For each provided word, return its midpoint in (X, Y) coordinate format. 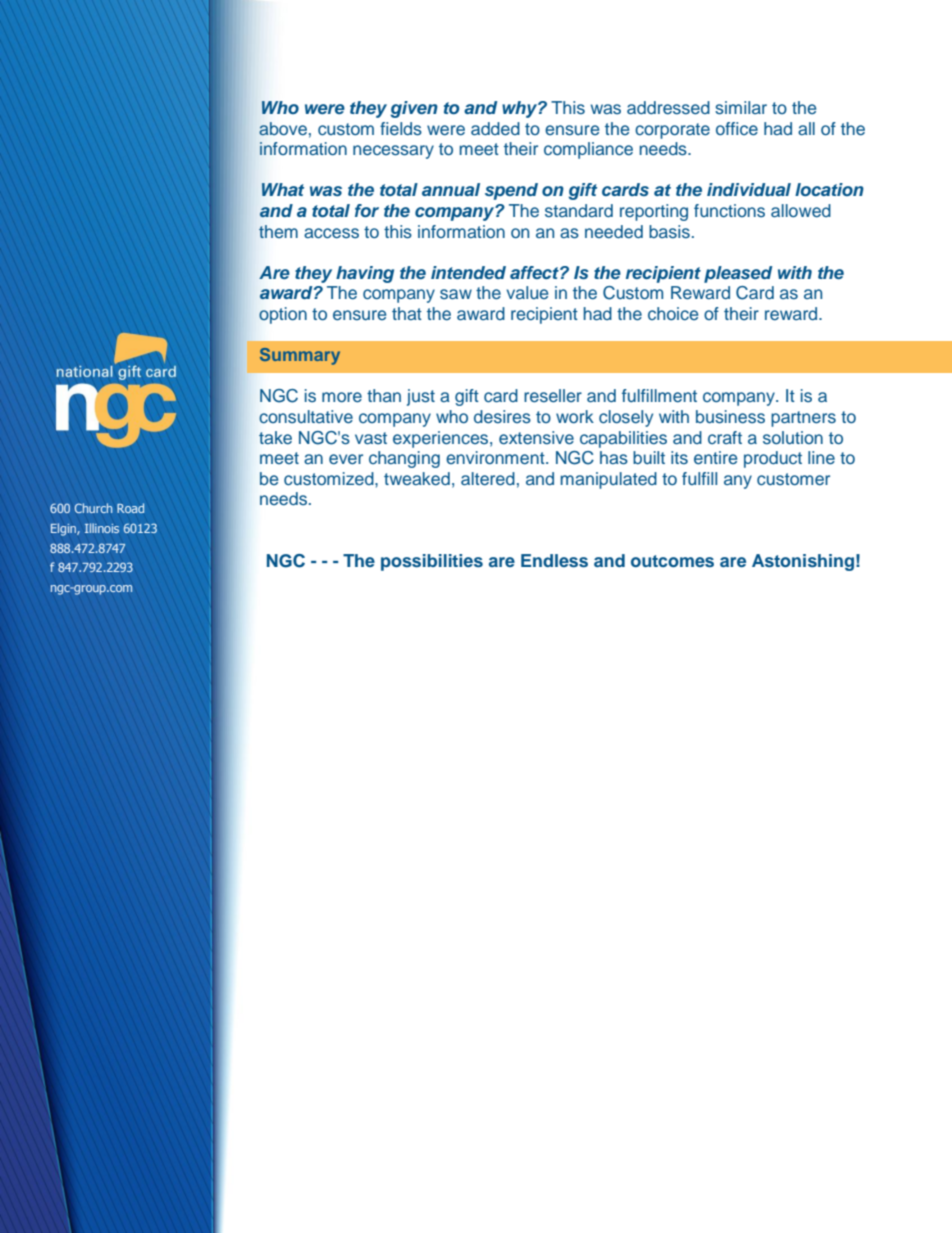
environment (496, 457)
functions (729, 211)
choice (673, 313)
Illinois (102, 528)
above (283, 129)
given (414, 109)
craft (725, 437)
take (275, 437)
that (407, 313)
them (278, 231)
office (737, 129)
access (331, 233)
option (283, 315)
